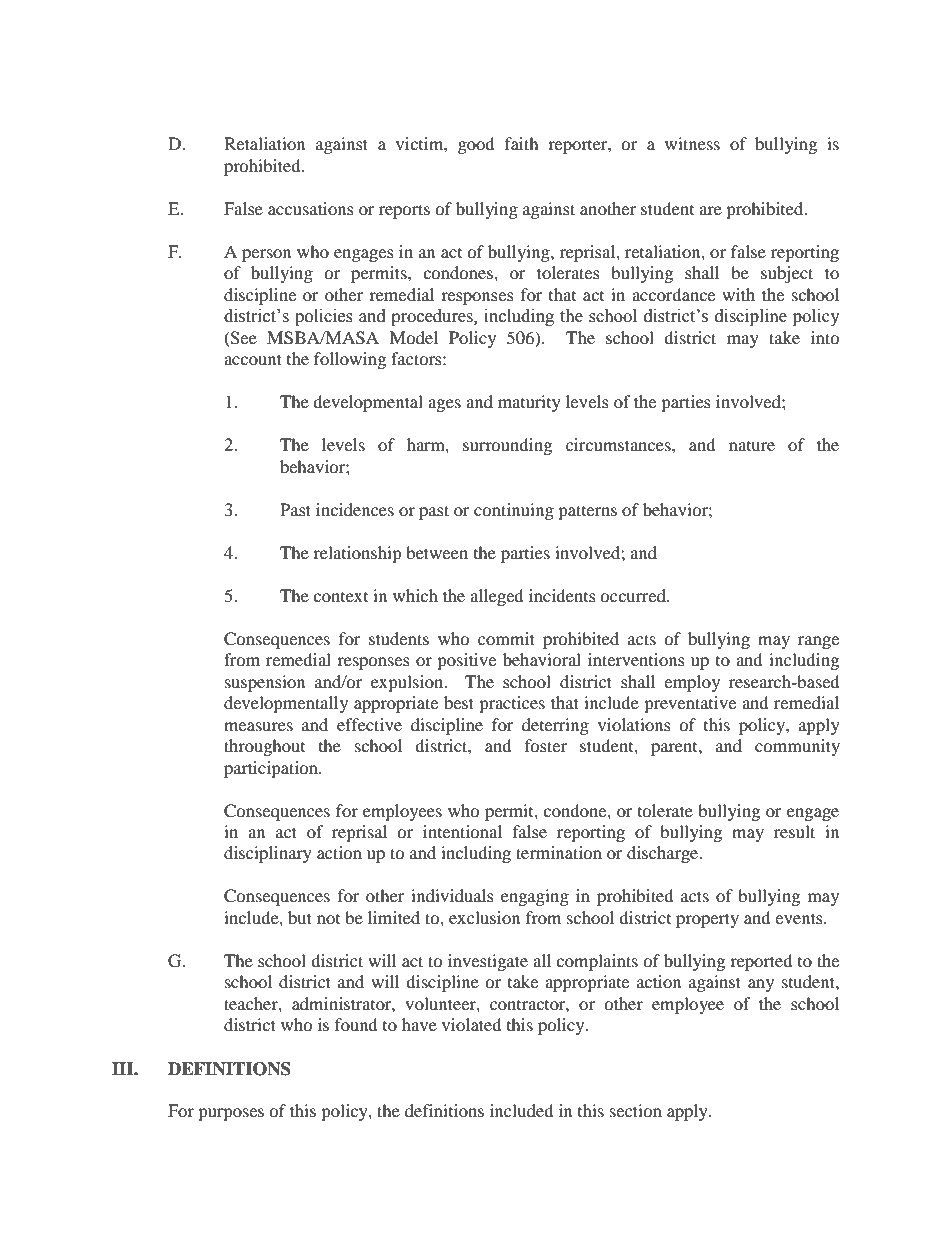 The height and width of the page is (1233, 952). Describe the element at coordinates (258, 726) in the page. I see `measures` at that location.
